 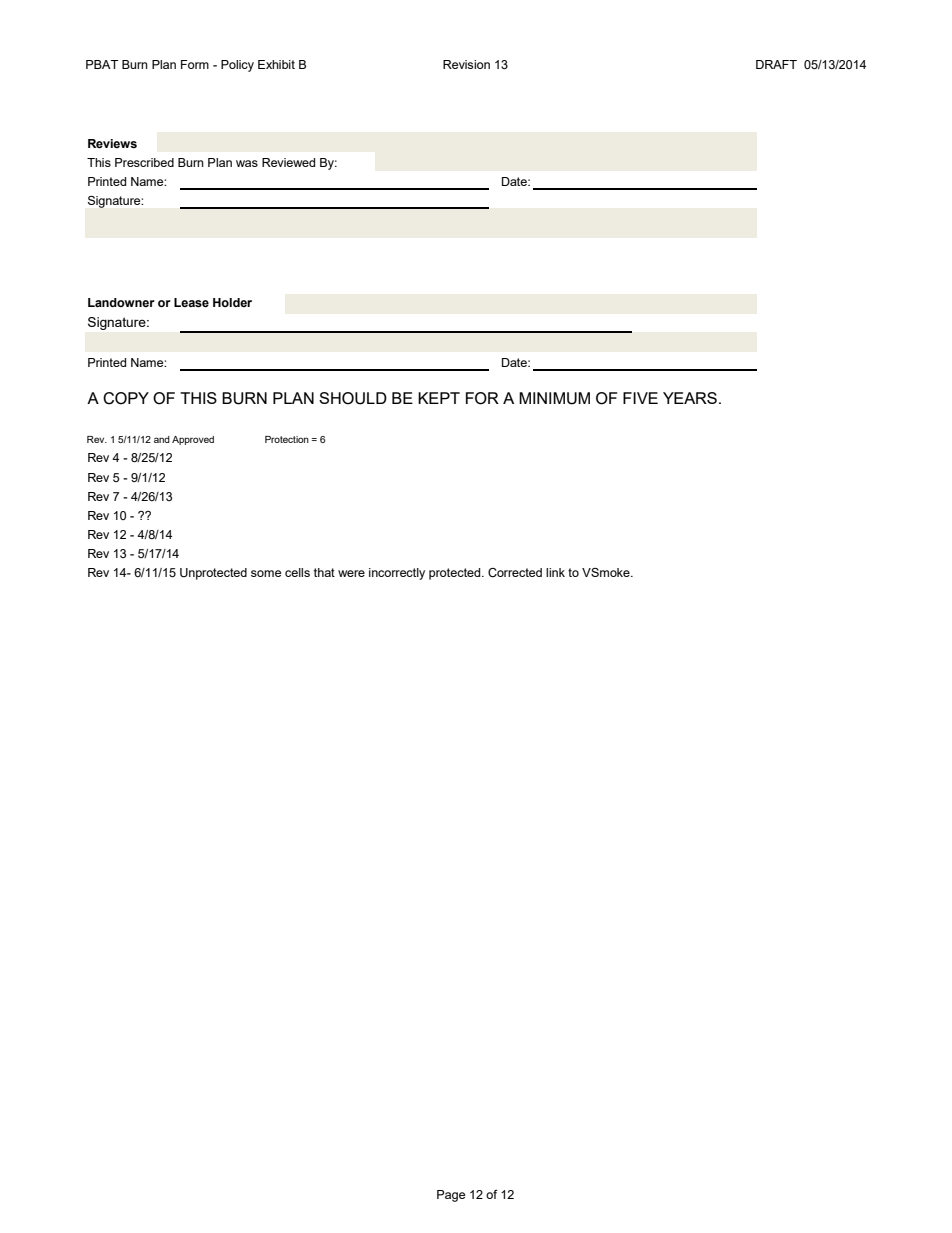 What do you see at coordinates (397, 574) in the screenshot?
I see `incorrectly` at bounding box center [397, 574].
